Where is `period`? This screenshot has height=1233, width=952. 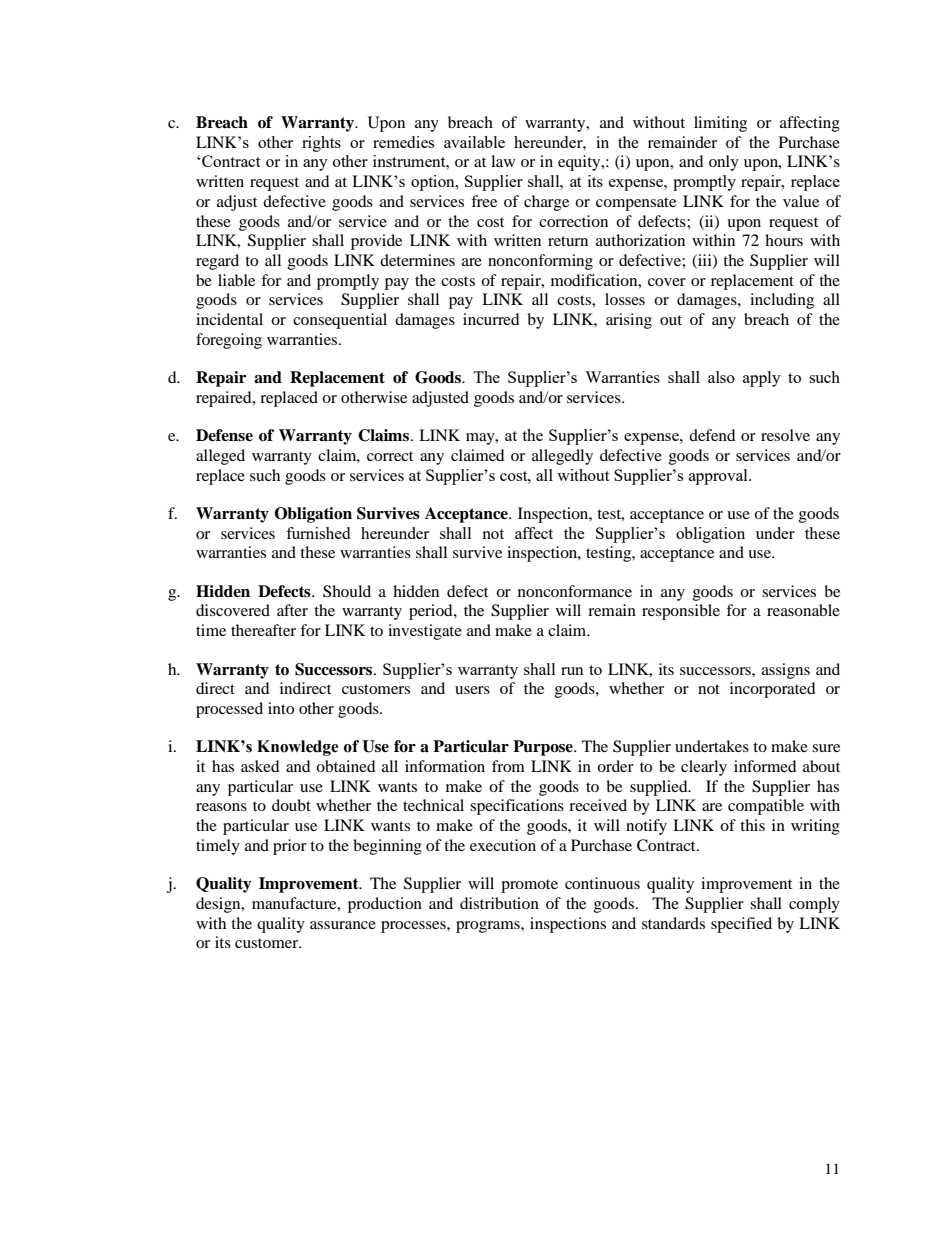
period is located at coordinates (432, 612).
